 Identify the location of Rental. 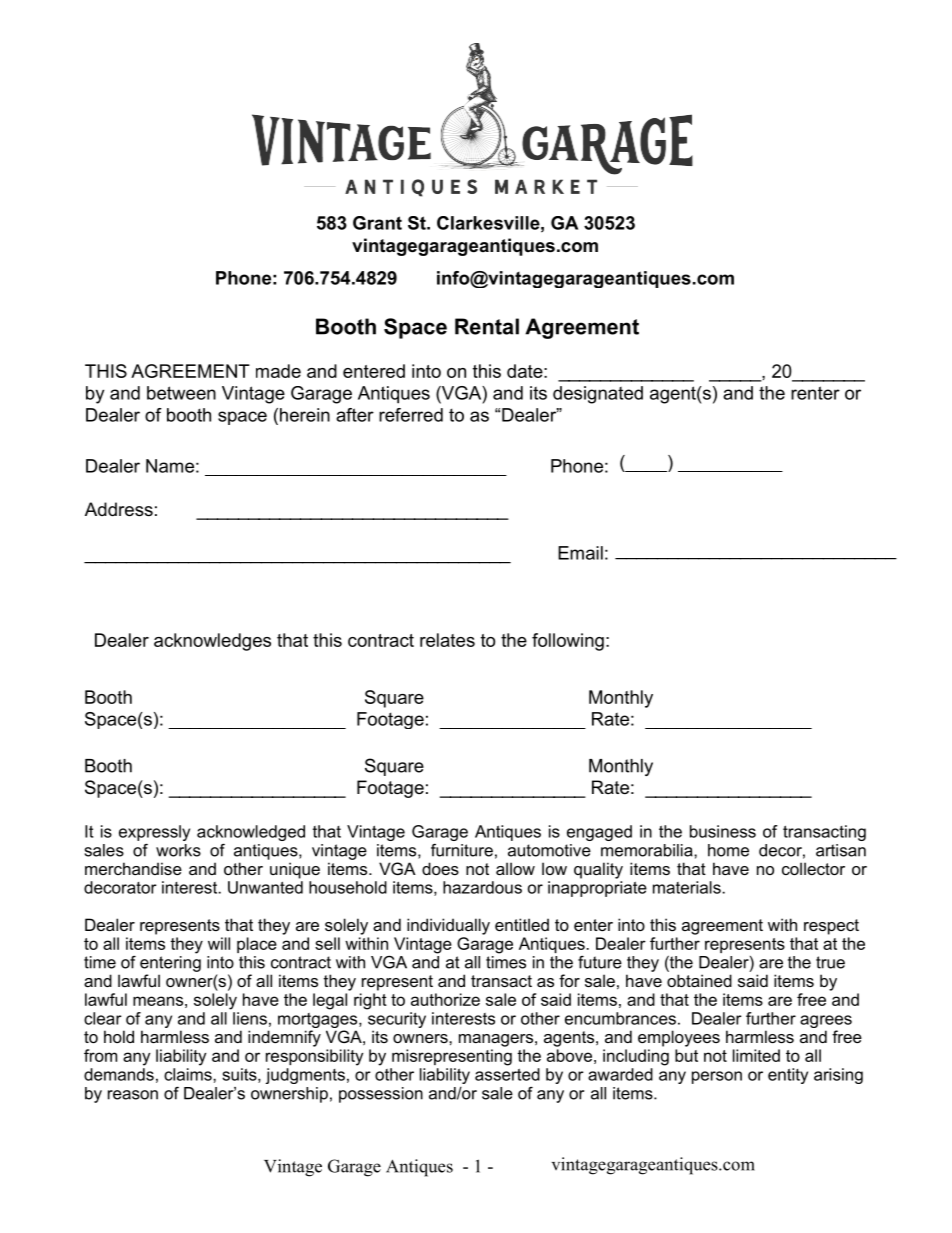
(487, 326).
